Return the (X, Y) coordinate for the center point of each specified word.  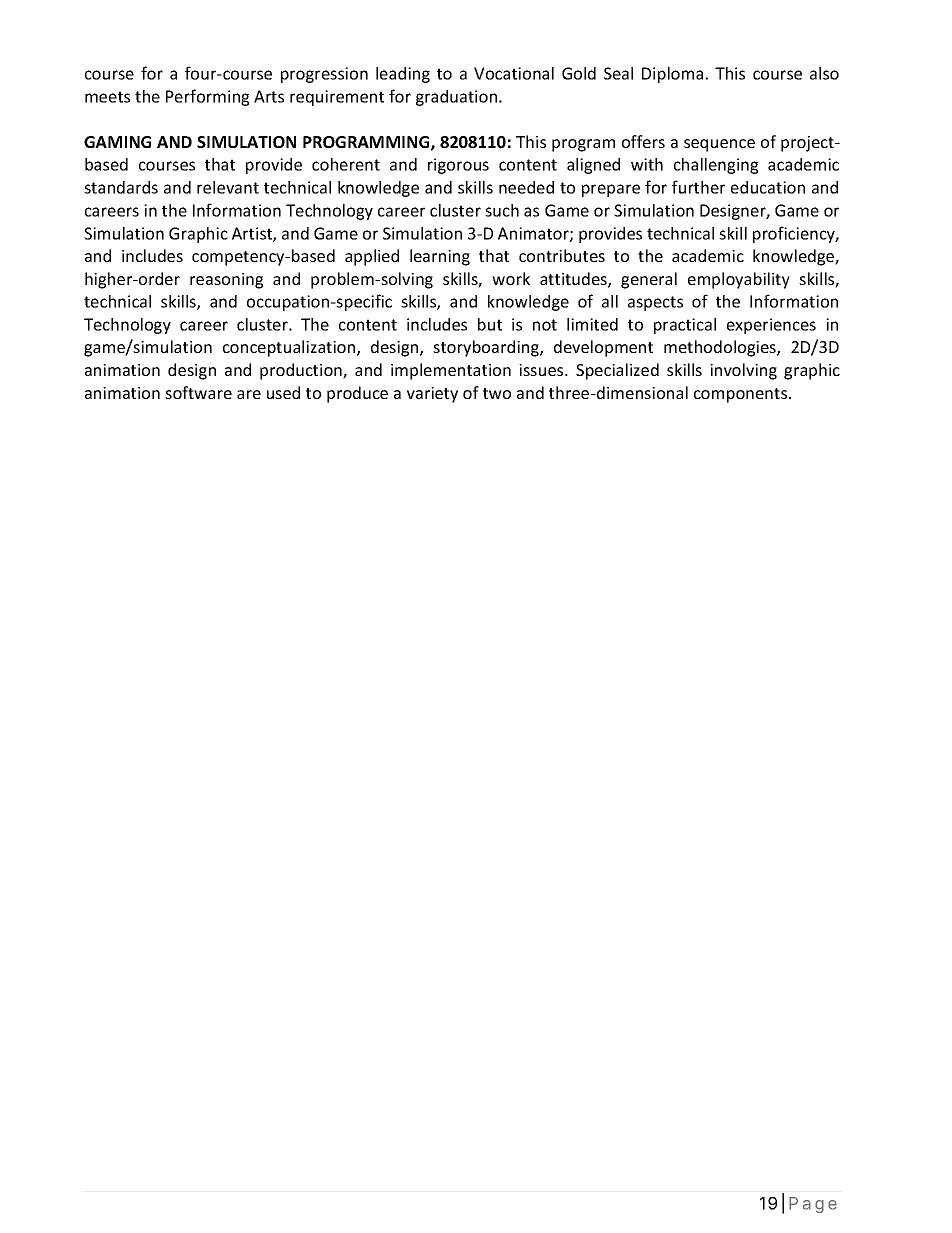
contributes (562, 255)
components (742, 395)
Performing (207, 97)
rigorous (458, 166)
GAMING (117, 142)
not (545, 325)
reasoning (226, 281)
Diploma (672, 75)
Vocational (514, 73)
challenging (716, 166)
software (198, 392)
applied (372, 257)
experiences (771, 326)
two (497, 393)
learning (440, 257)
